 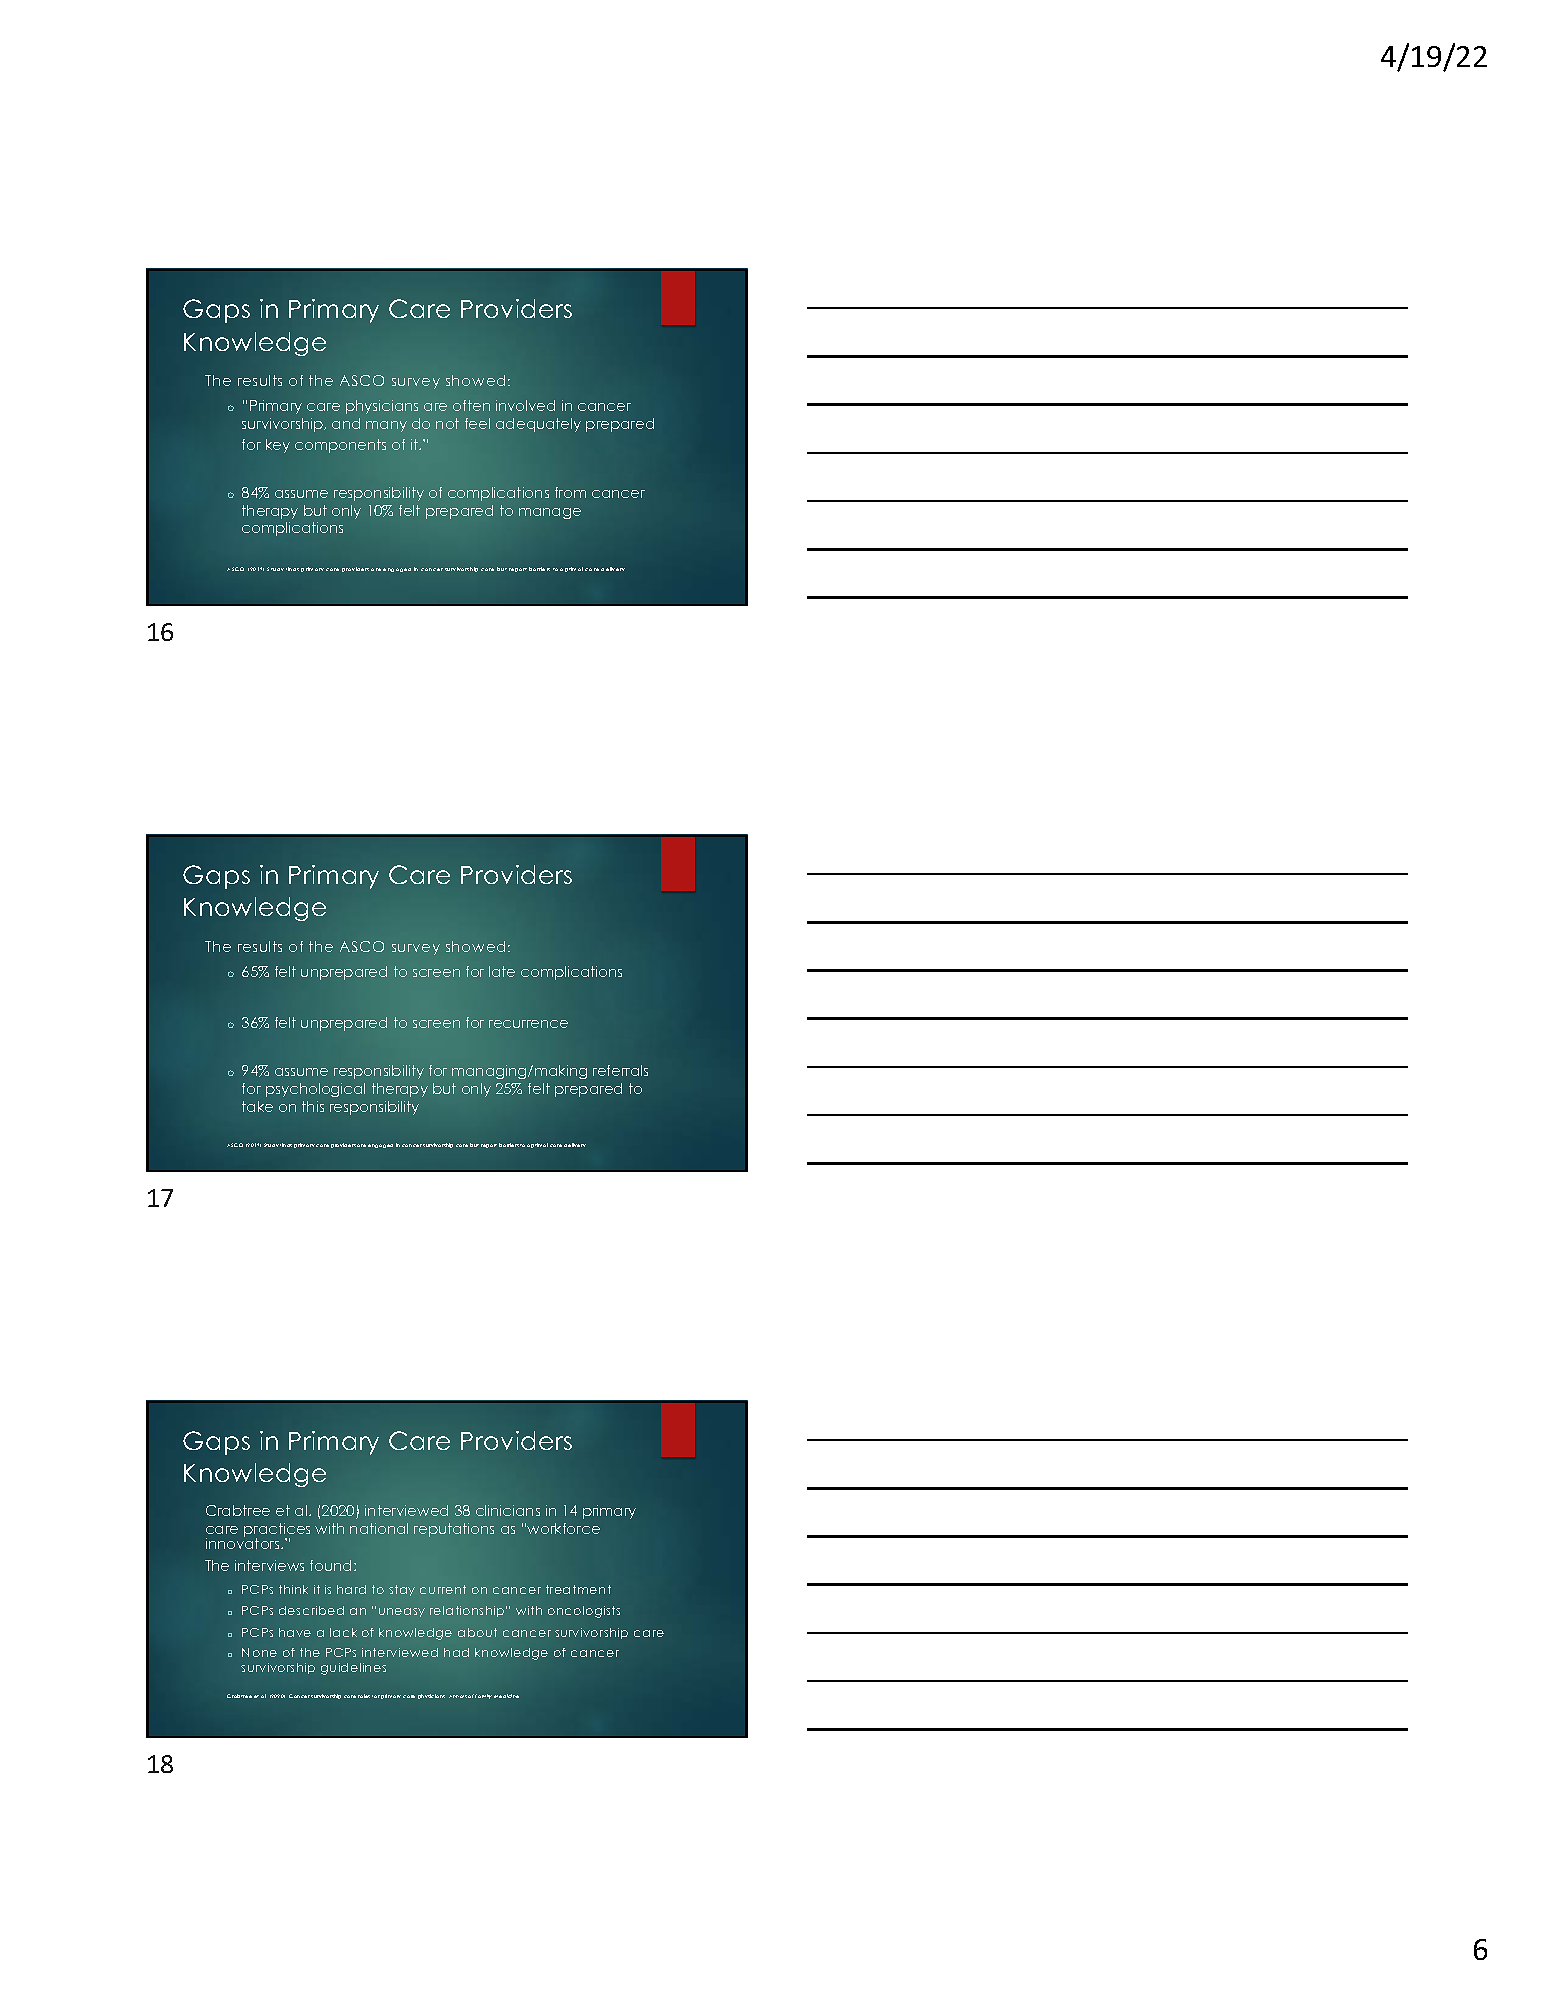 What do you see at coordinates (620, 1070) in the screenshot?
I see `referrals` at bounding box center [620, 1070].
